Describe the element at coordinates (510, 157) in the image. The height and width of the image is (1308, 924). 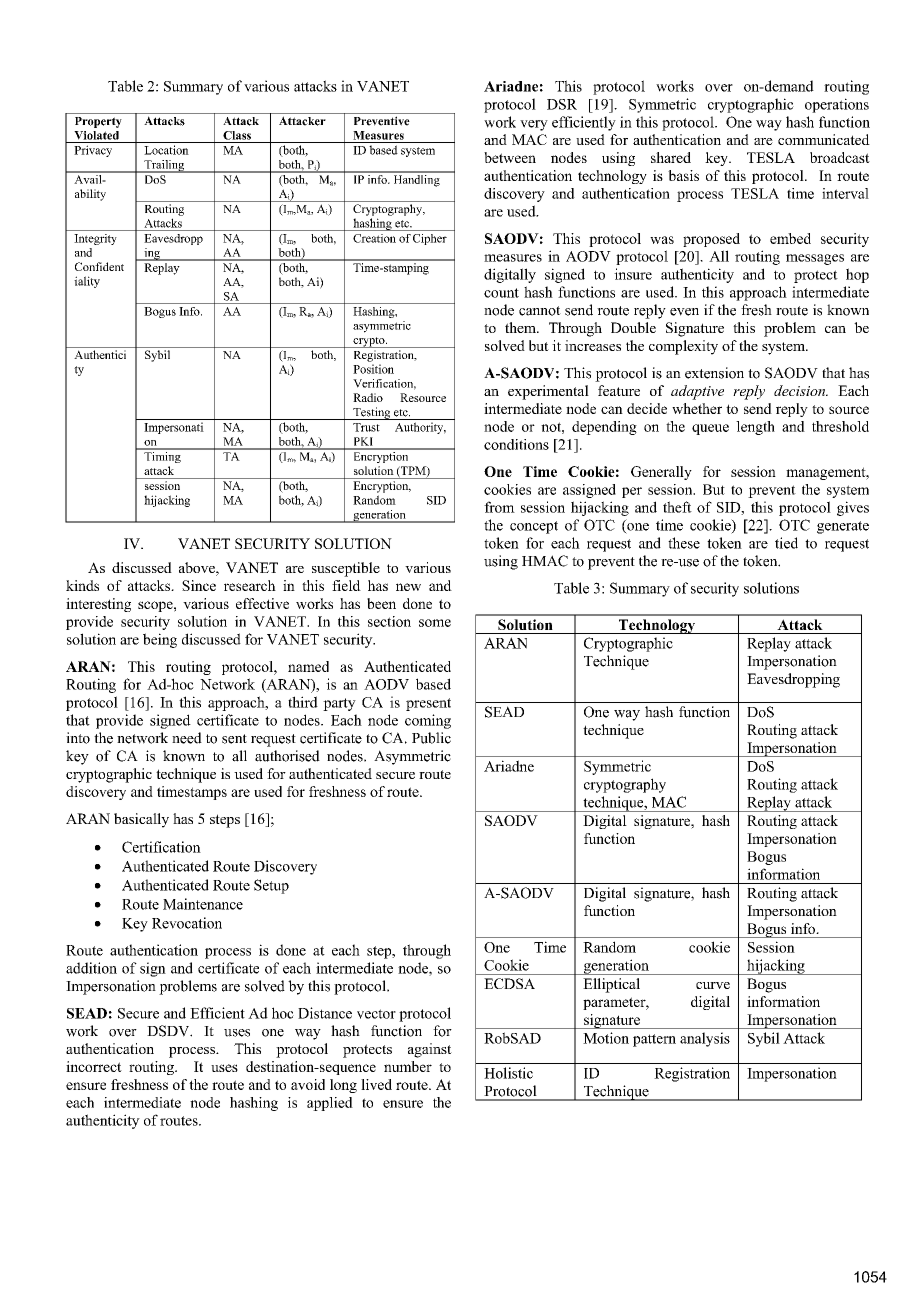
I see `between` at that location.
